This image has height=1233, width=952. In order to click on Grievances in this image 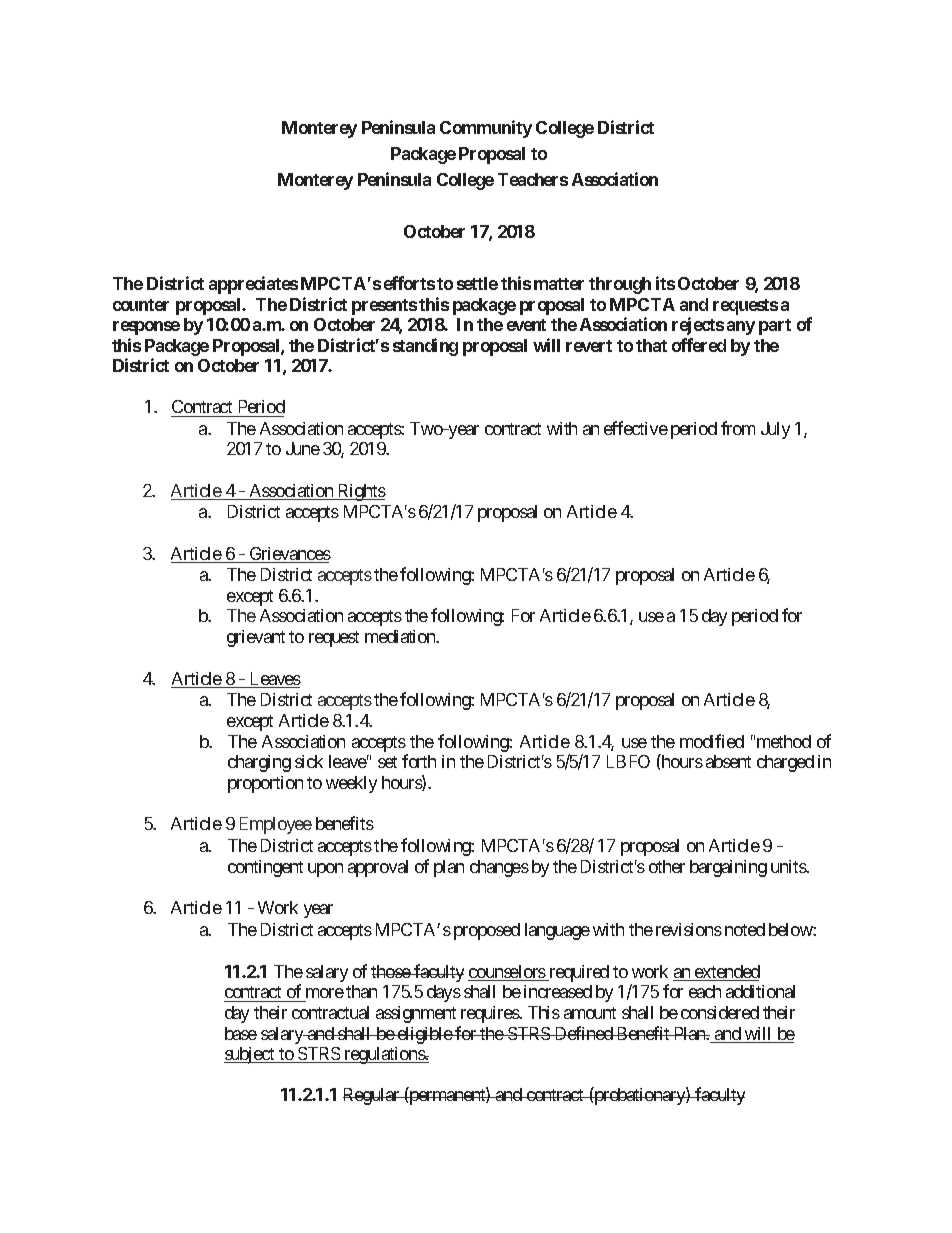, I will do `click(289, 555)`.
